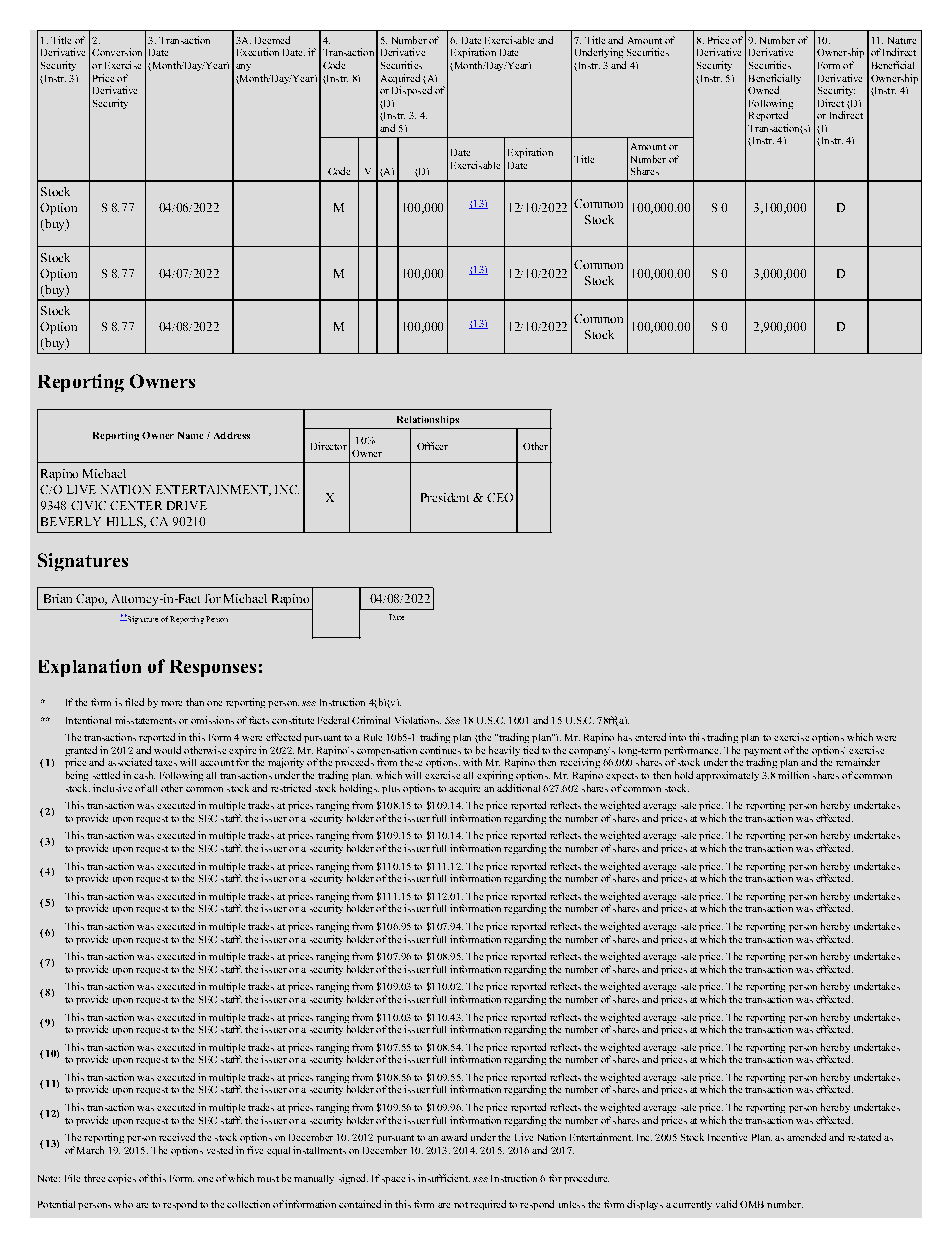 This screenshot has height=1233, width=952. I want to click on copies, so click(122, 1179).
